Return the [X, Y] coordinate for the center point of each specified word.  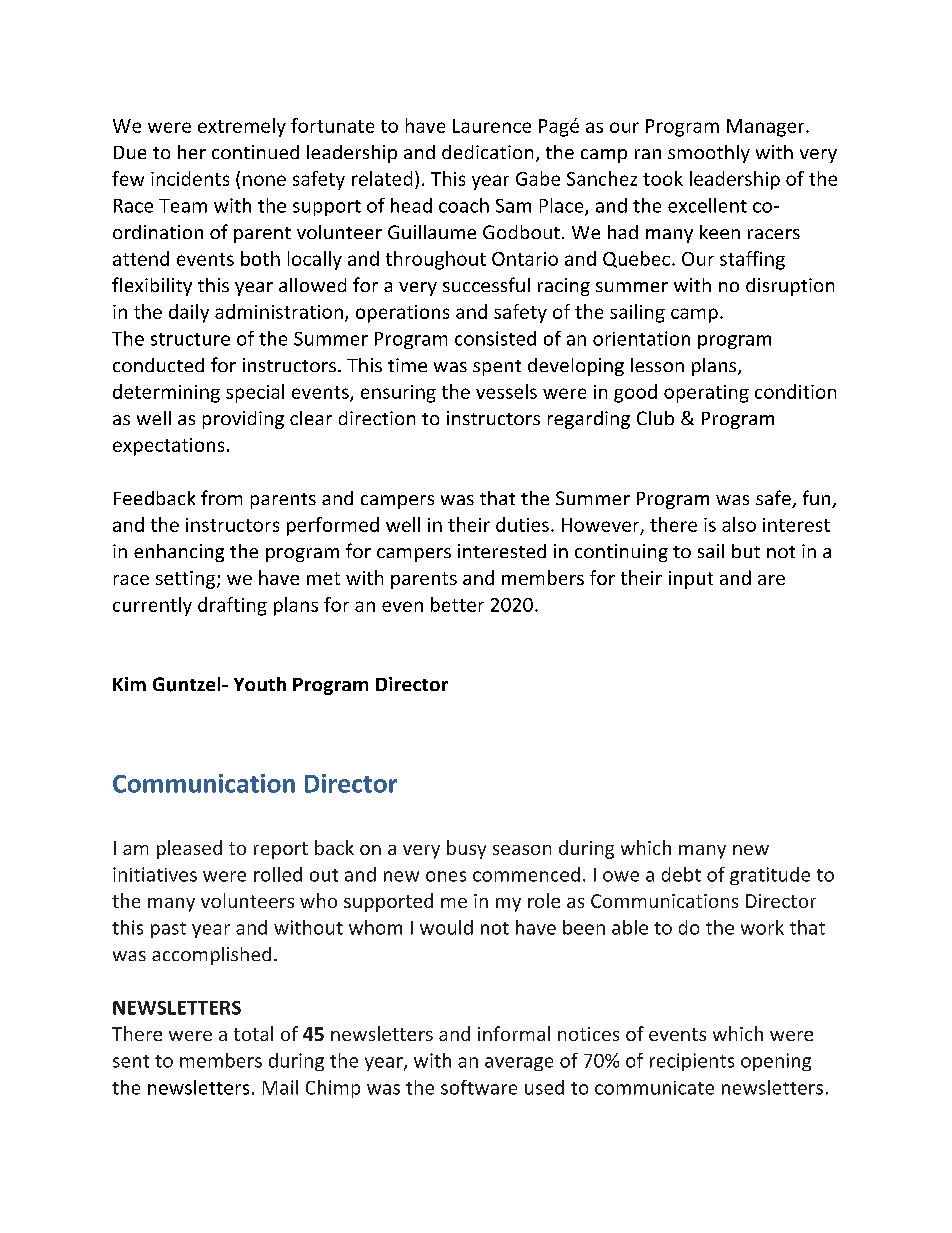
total [253, 1033]
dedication [487, 152]
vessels [506, 391]
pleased [189, 849]
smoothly [709, 154]
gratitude [770, 876]
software [479, 1087]
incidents [190, 178]
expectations [168, 447]
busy [466, 849]
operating [706, 394]
